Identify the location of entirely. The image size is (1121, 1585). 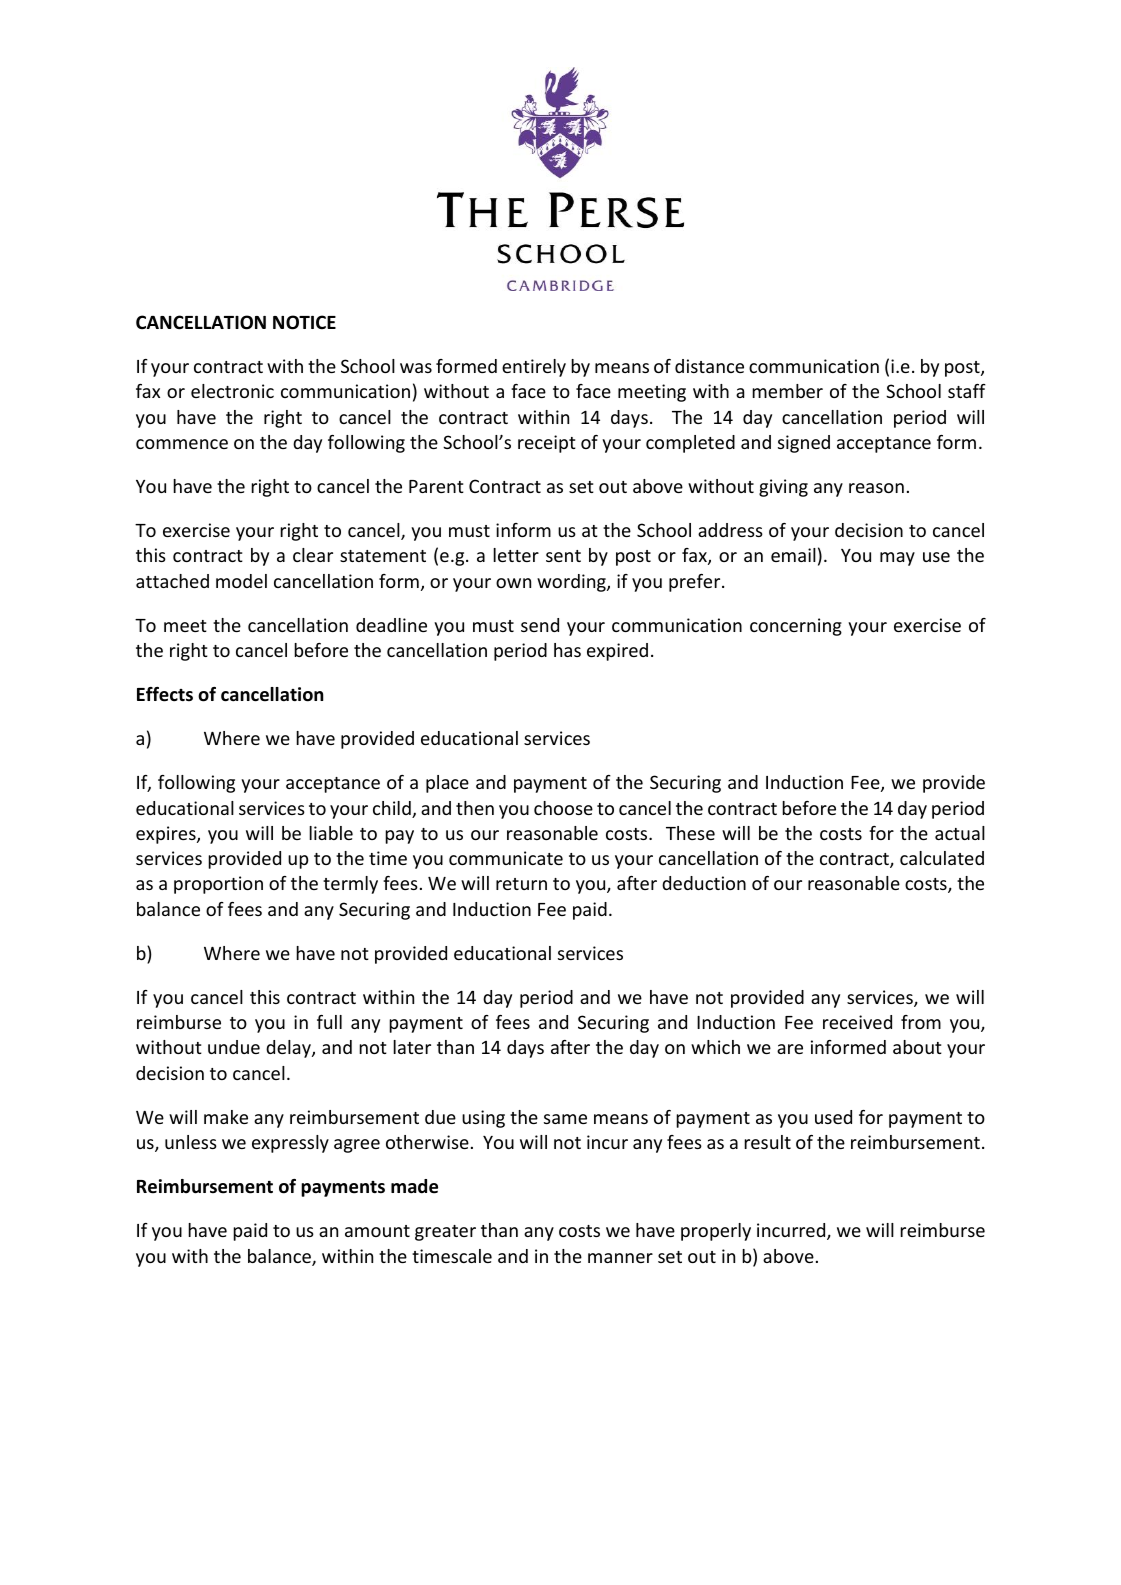
(534, 368).
